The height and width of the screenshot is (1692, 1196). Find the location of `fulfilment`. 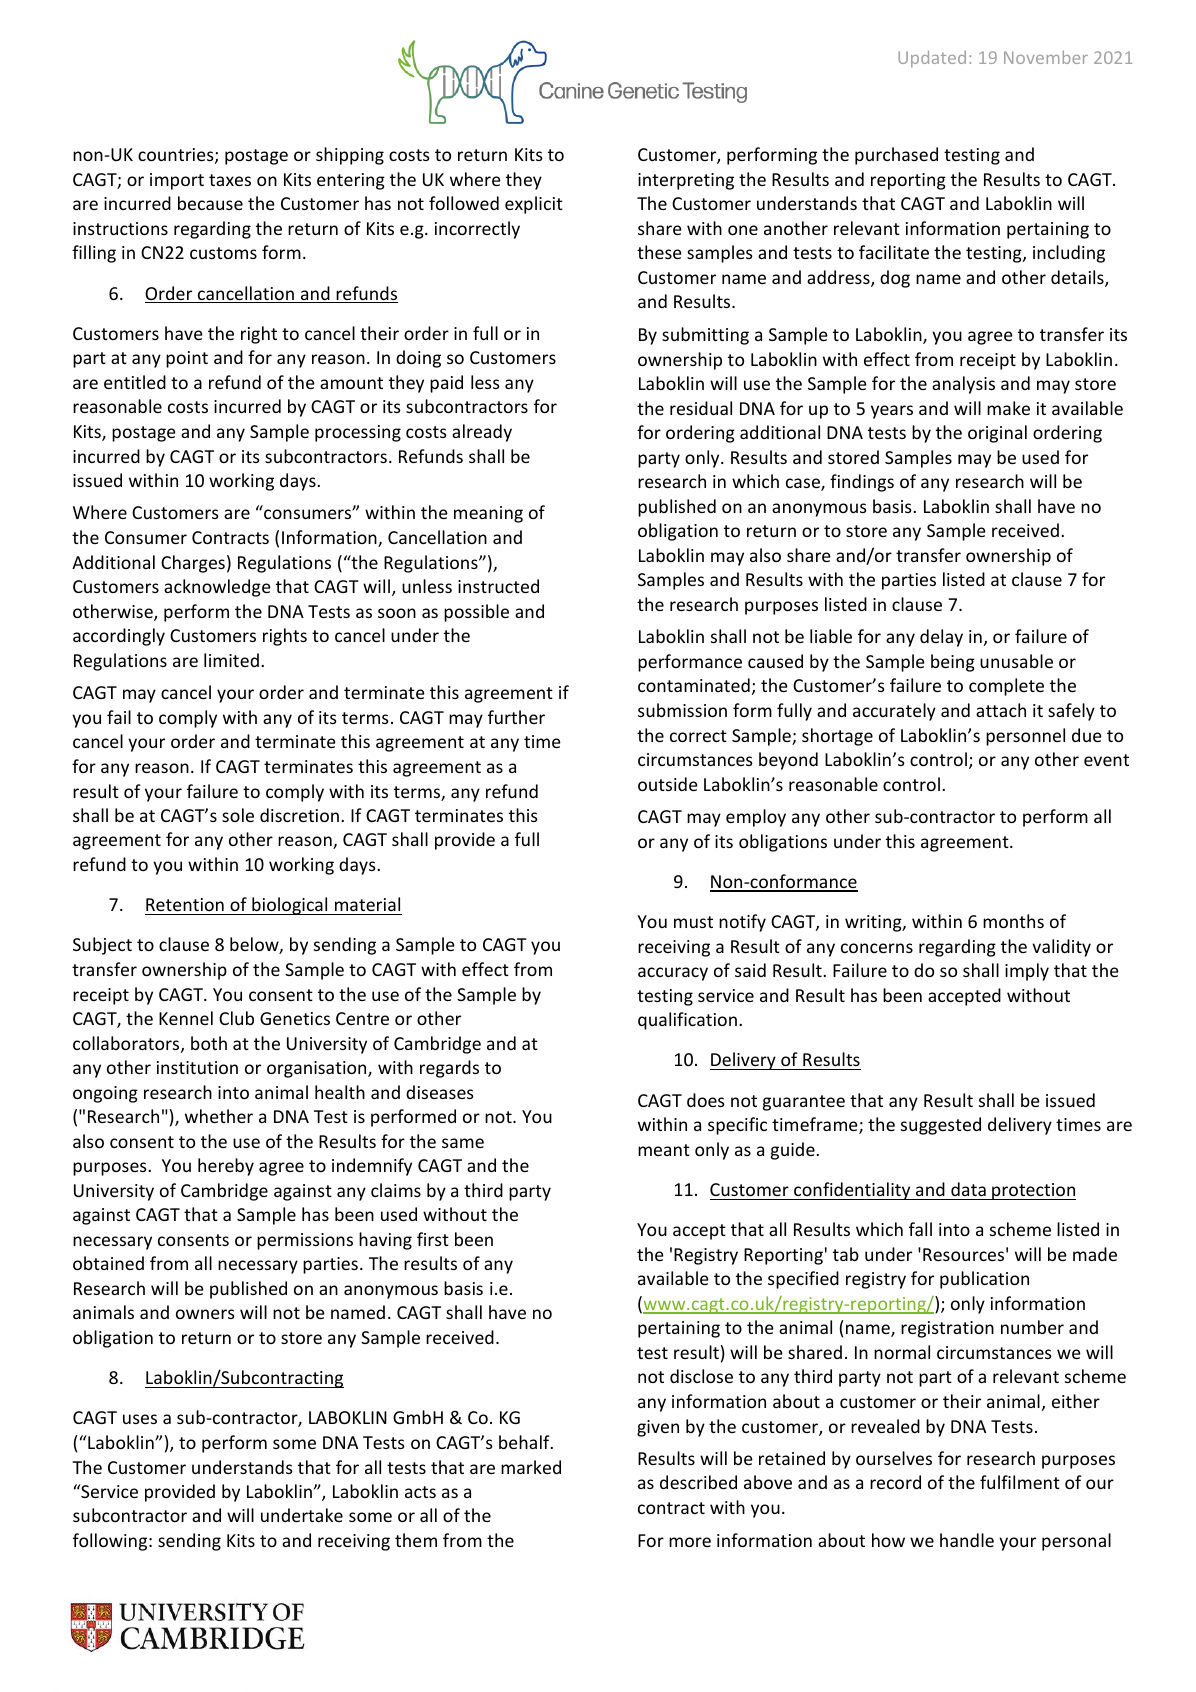

fulfilment is located at coordinates (1020, 1482).
